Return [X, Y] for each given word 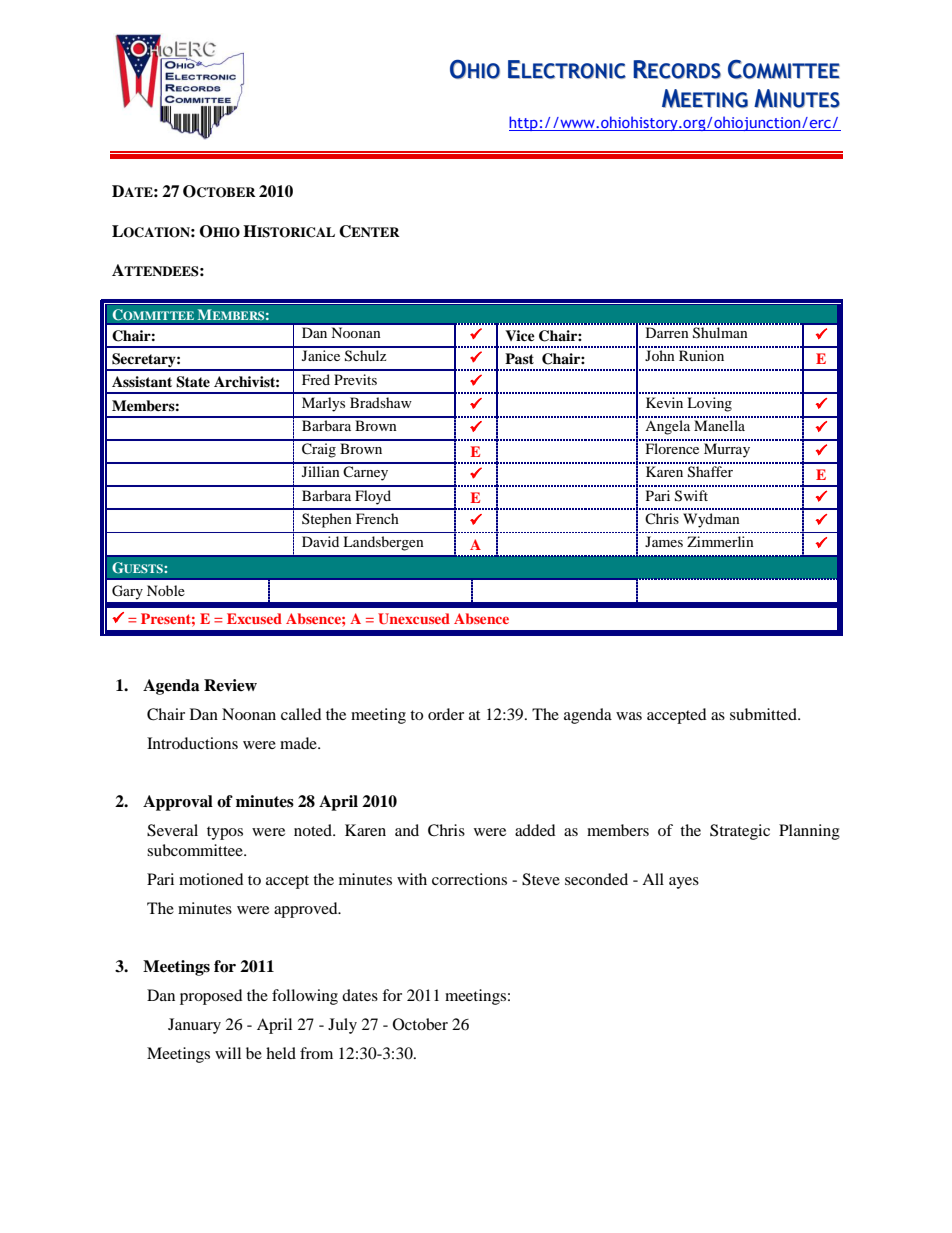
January [194, 1026]
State [193, 382]
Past [519, 358]
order [446, 714]
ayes [684, 883]
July [342, 1026]
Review [230, 685]
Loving [709, 404]
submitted [764, 714]
